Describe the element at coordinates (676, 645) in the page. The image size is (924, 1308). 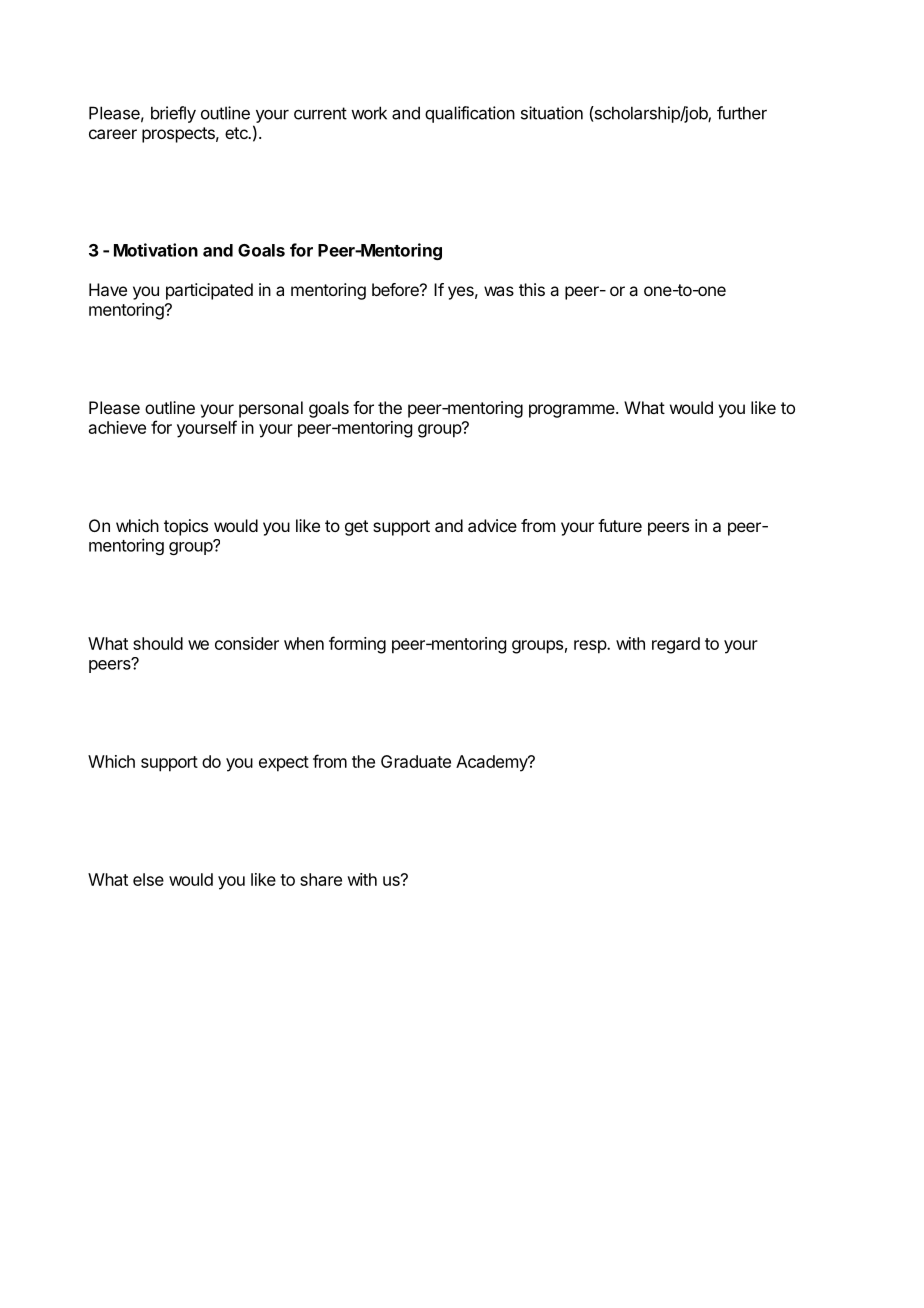
I see `regard` at that location.
